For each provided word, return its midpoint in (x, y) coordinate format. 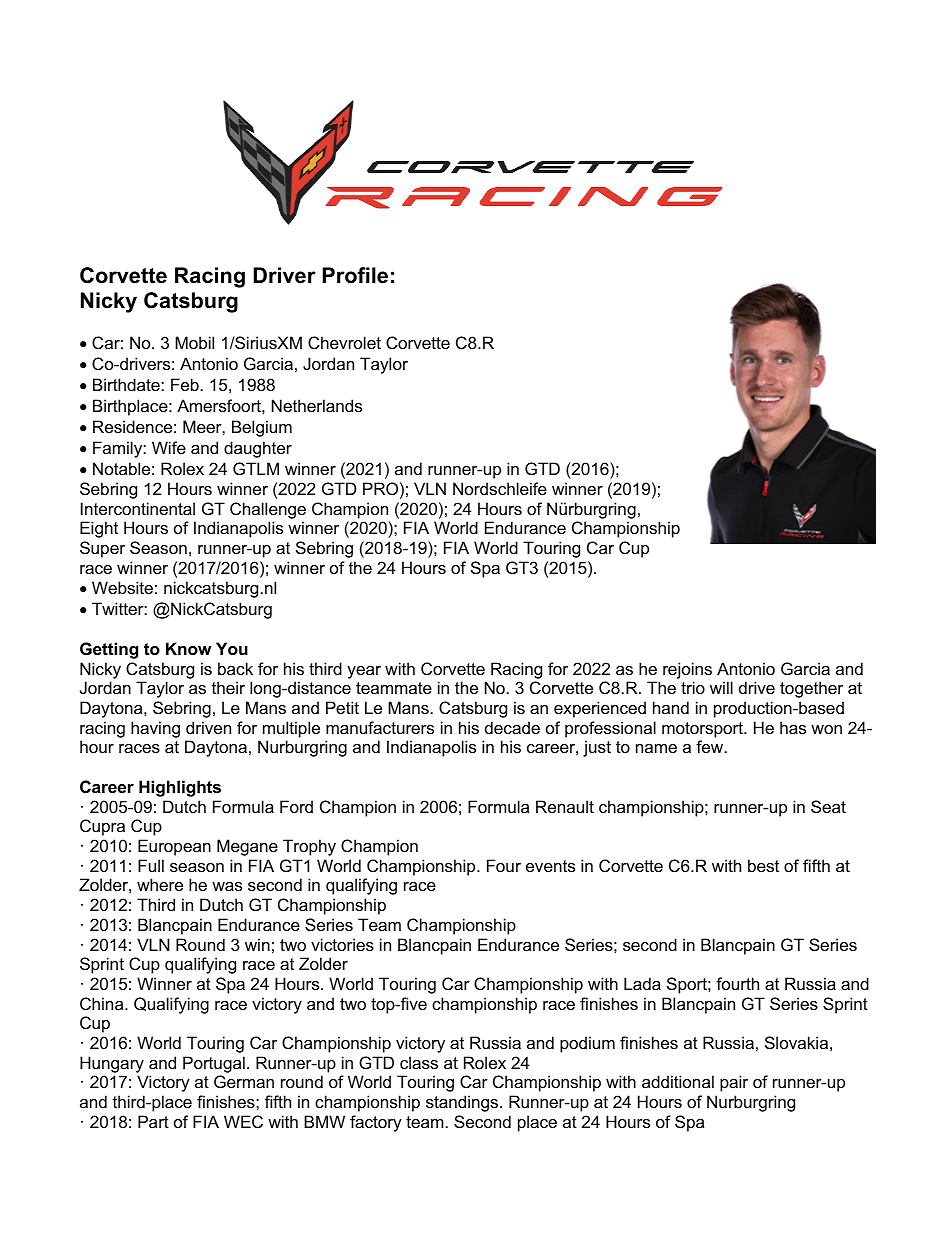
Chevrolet (344, 342)
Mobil (194, 342)
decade (512, 727)
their (228, 687)
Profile (355, 275)
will (721, 687)
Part (153, 1121)
